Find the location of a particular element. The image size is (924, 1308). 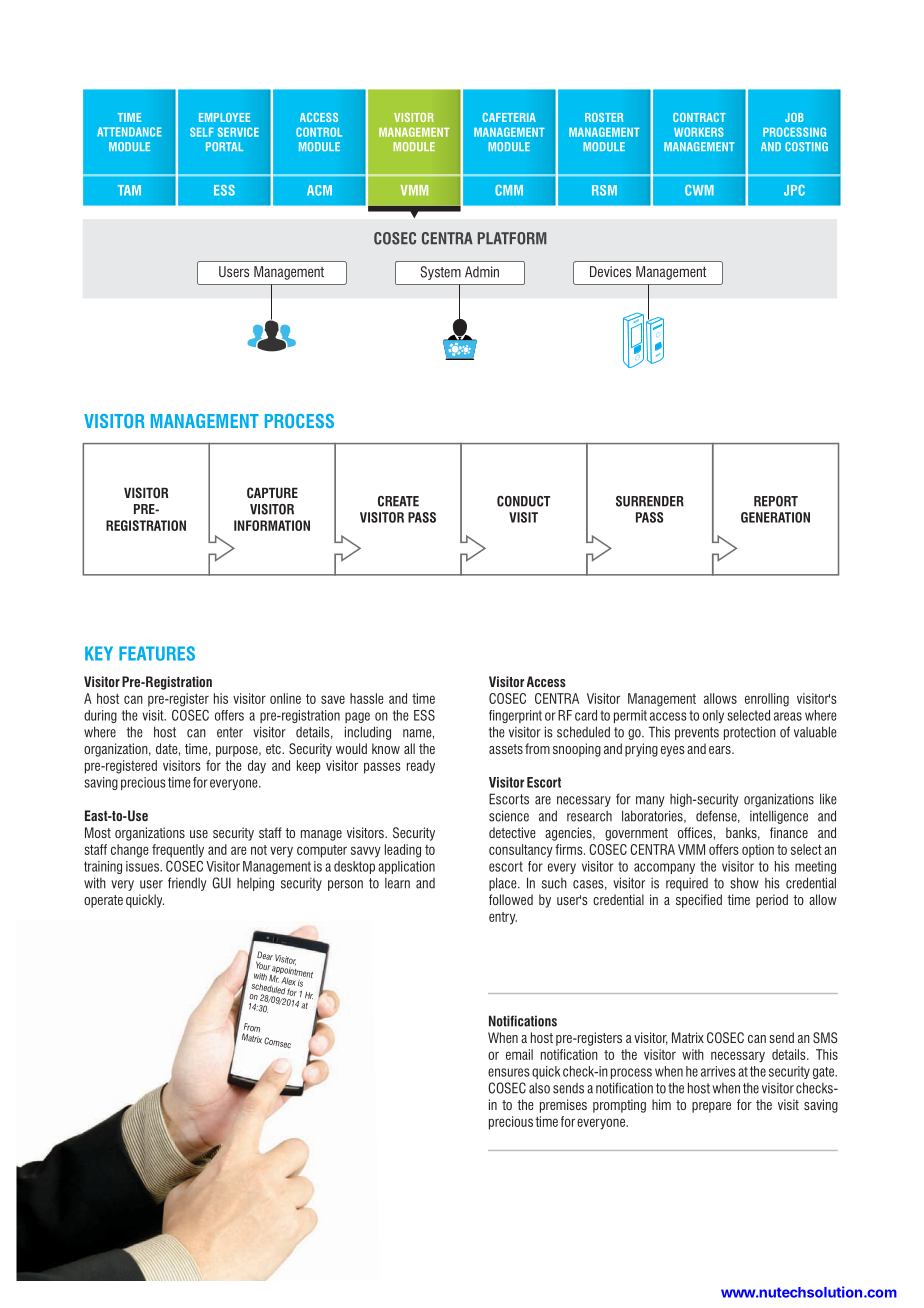

option is located at coordinates (758, 851).
